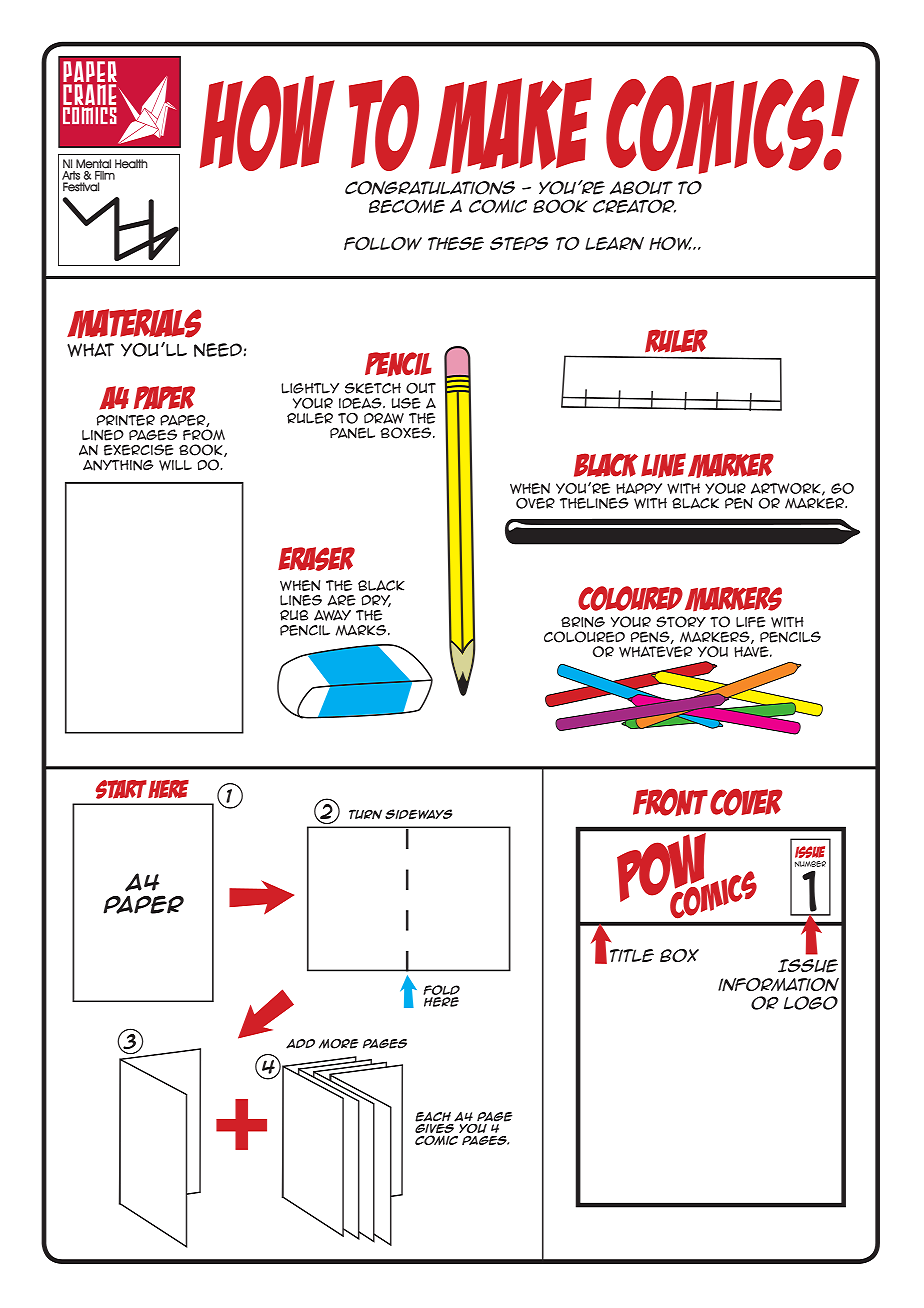 The width and height of the screenshot is (924, 1308). What do you see at coordinates (419, 814) in the screenshot?
I see `sideways` at bounding box center [419, 814].
